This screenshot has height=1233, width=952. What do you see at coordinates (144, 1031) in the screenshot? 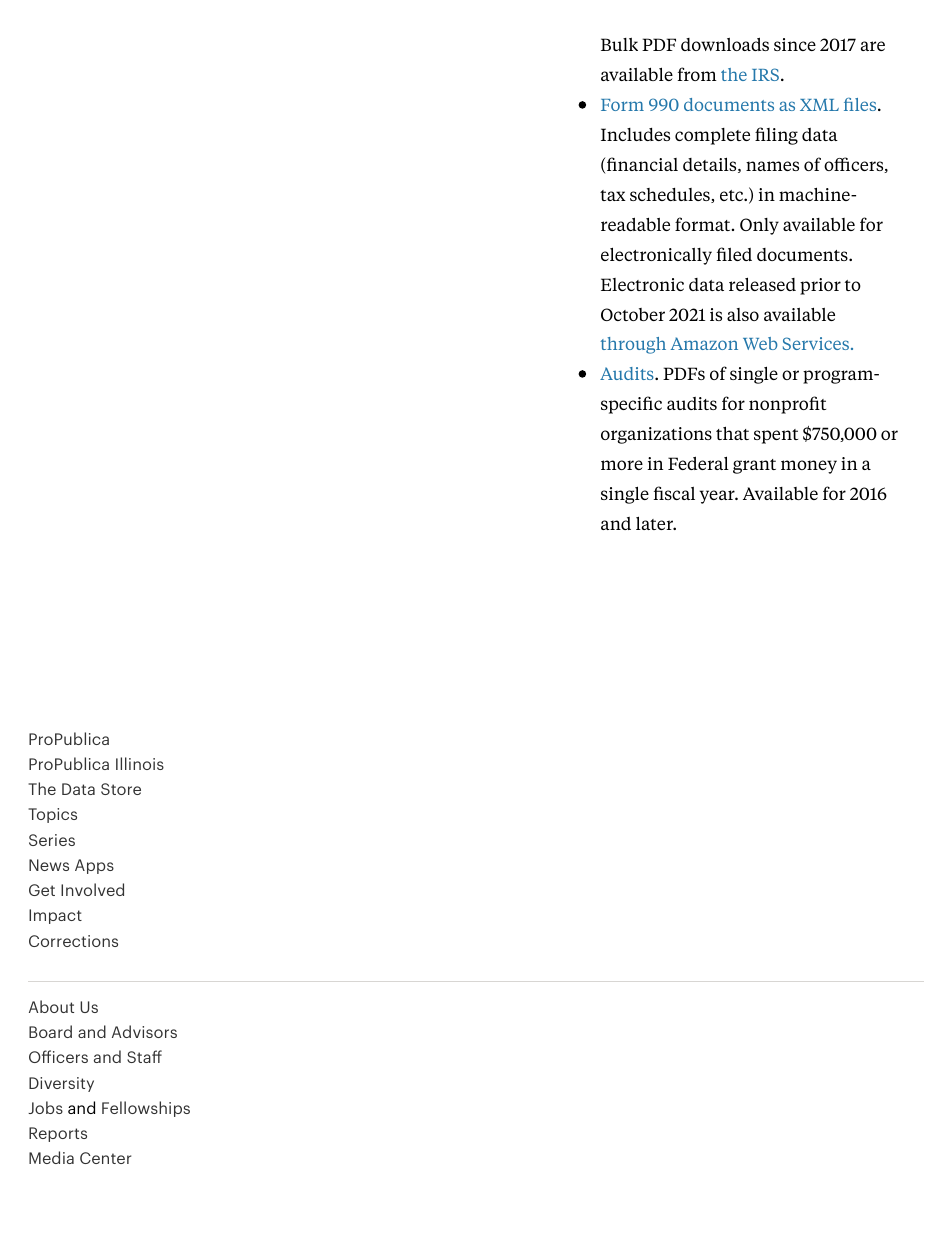
I see `Advisors` at bounding box center [144, 1031].
